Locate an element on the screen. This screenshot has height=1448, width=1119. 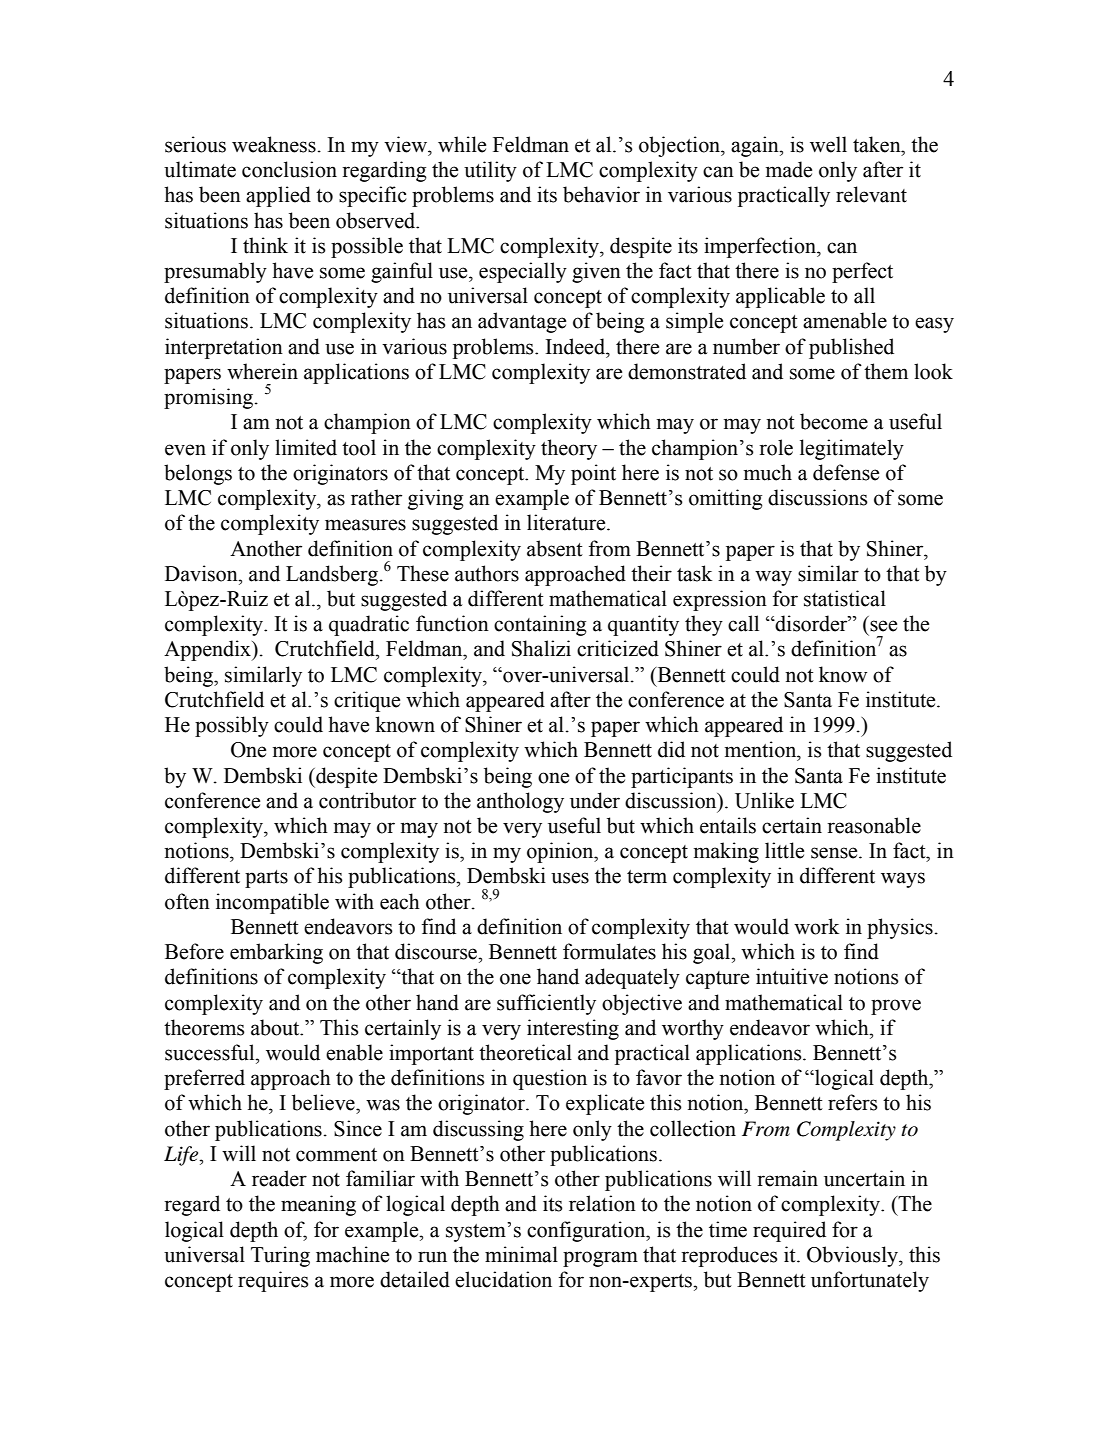
promising is located at coordinates (210, 398).
